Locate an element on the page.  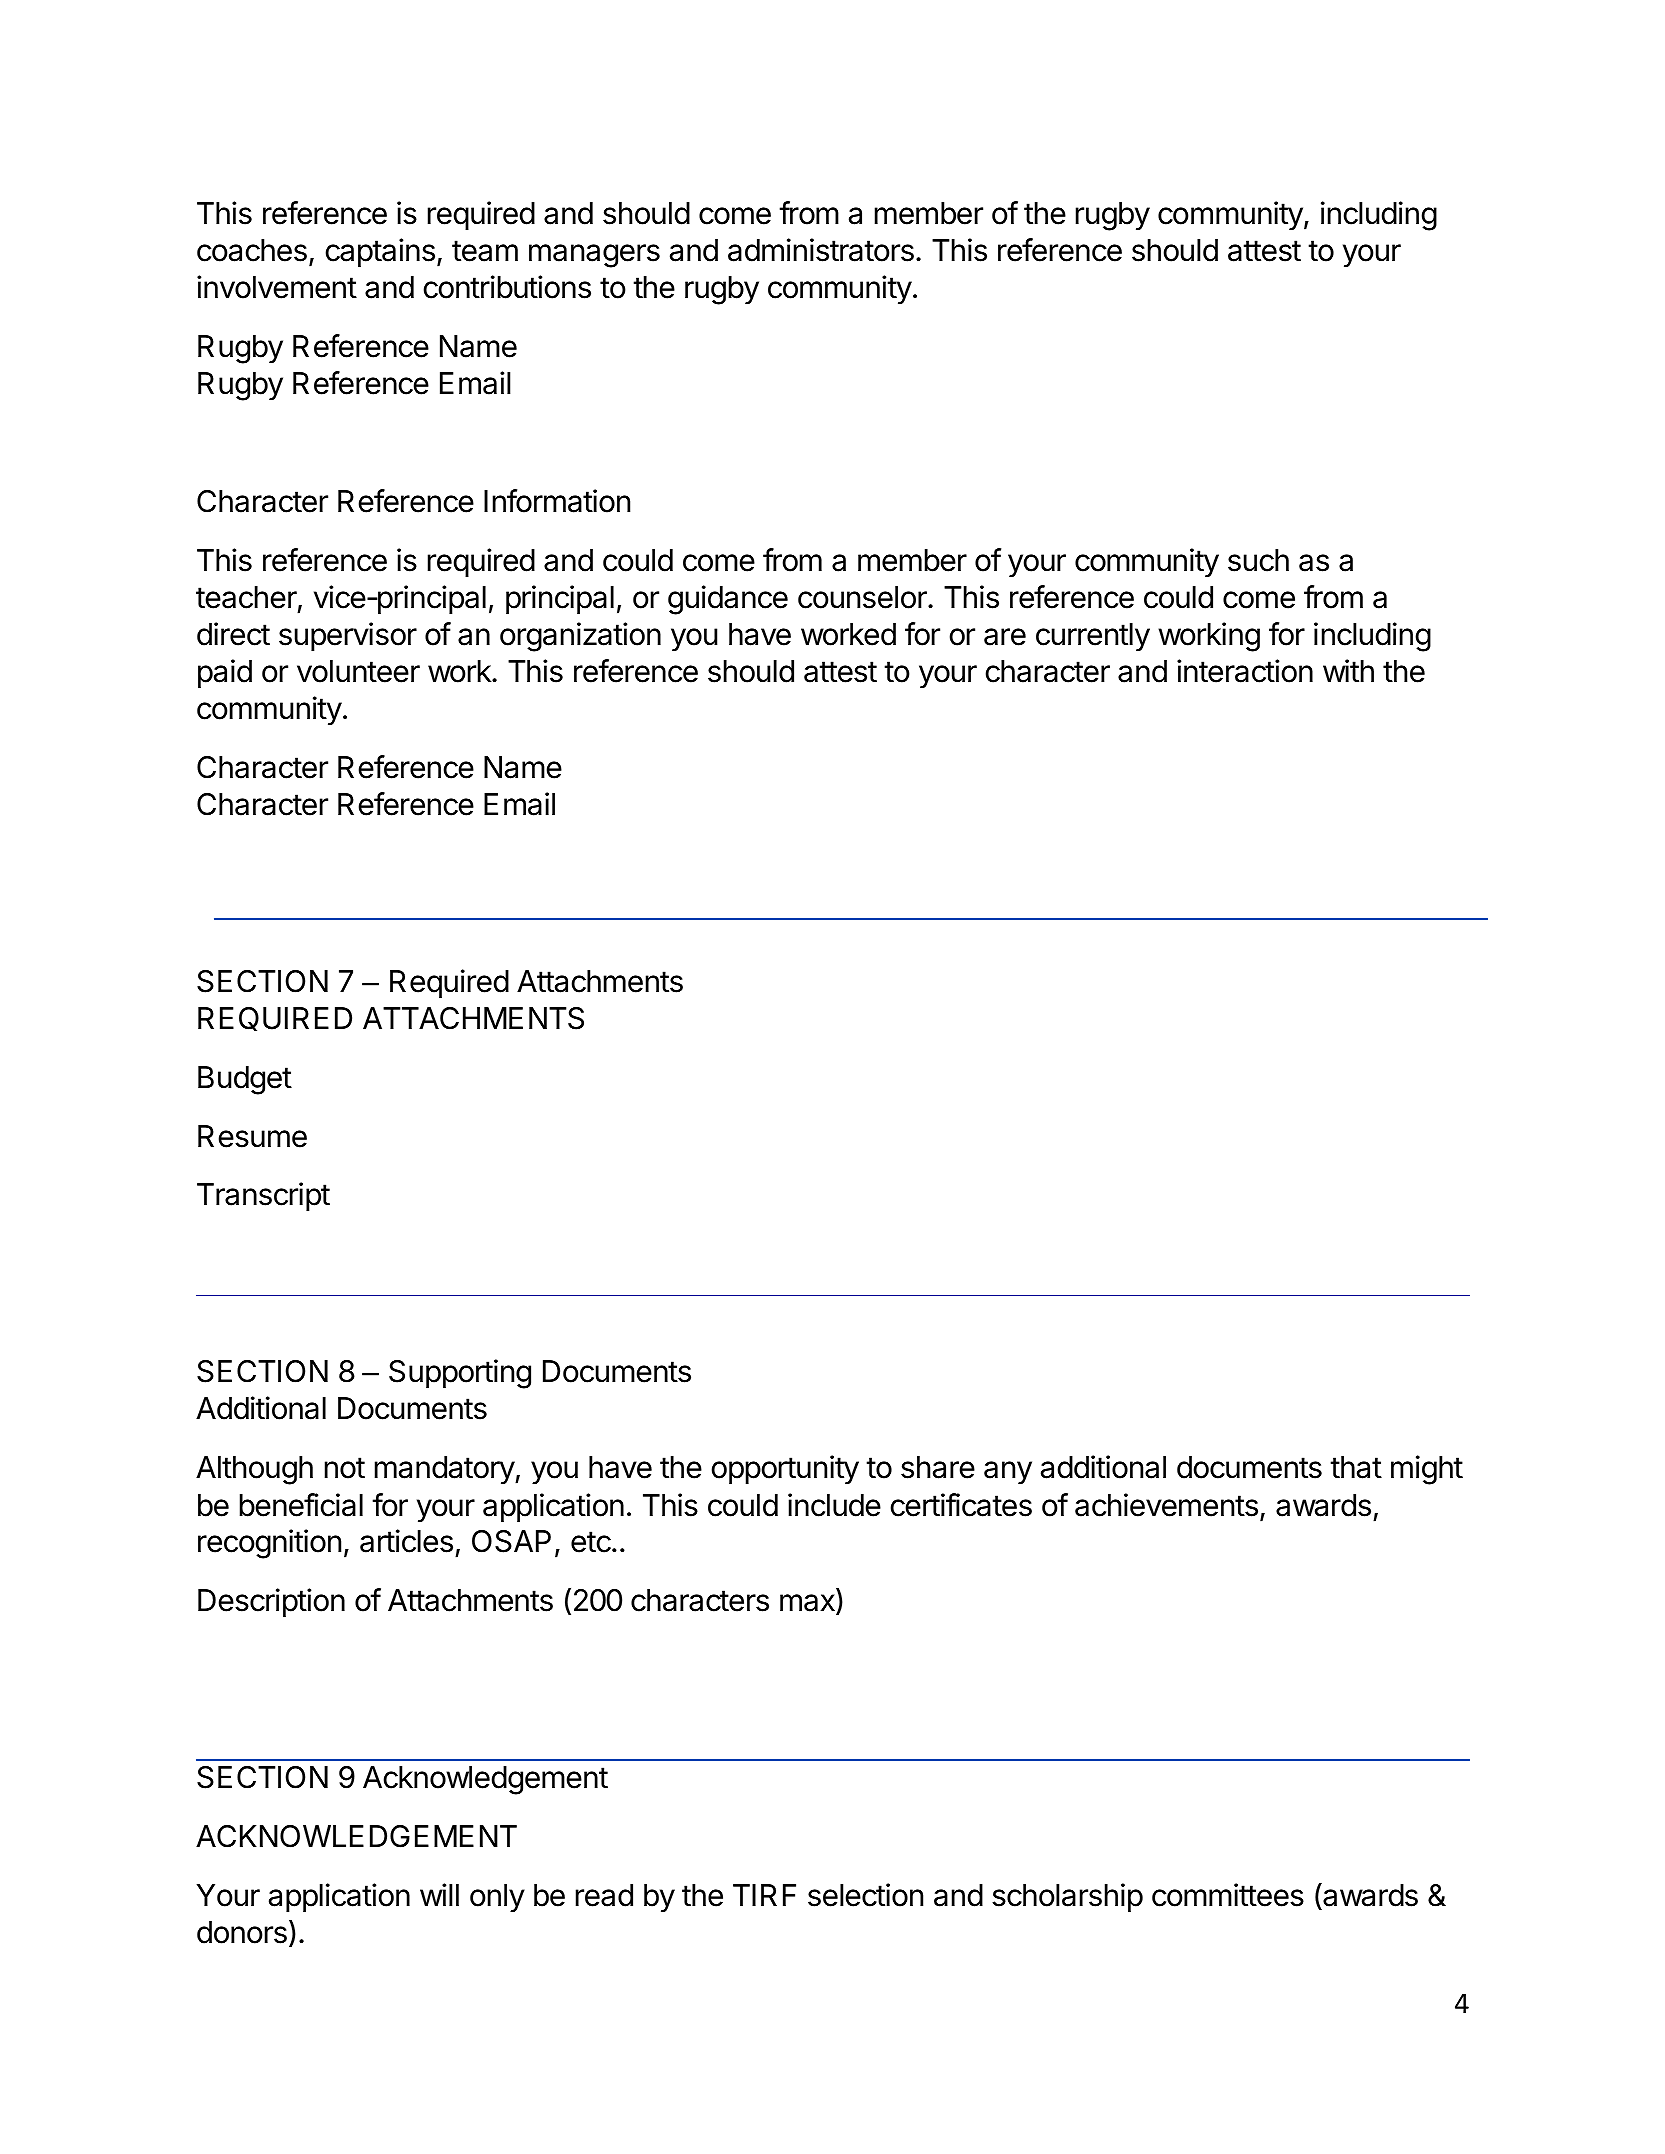
Budget is located at coordinates (245, 1080).
